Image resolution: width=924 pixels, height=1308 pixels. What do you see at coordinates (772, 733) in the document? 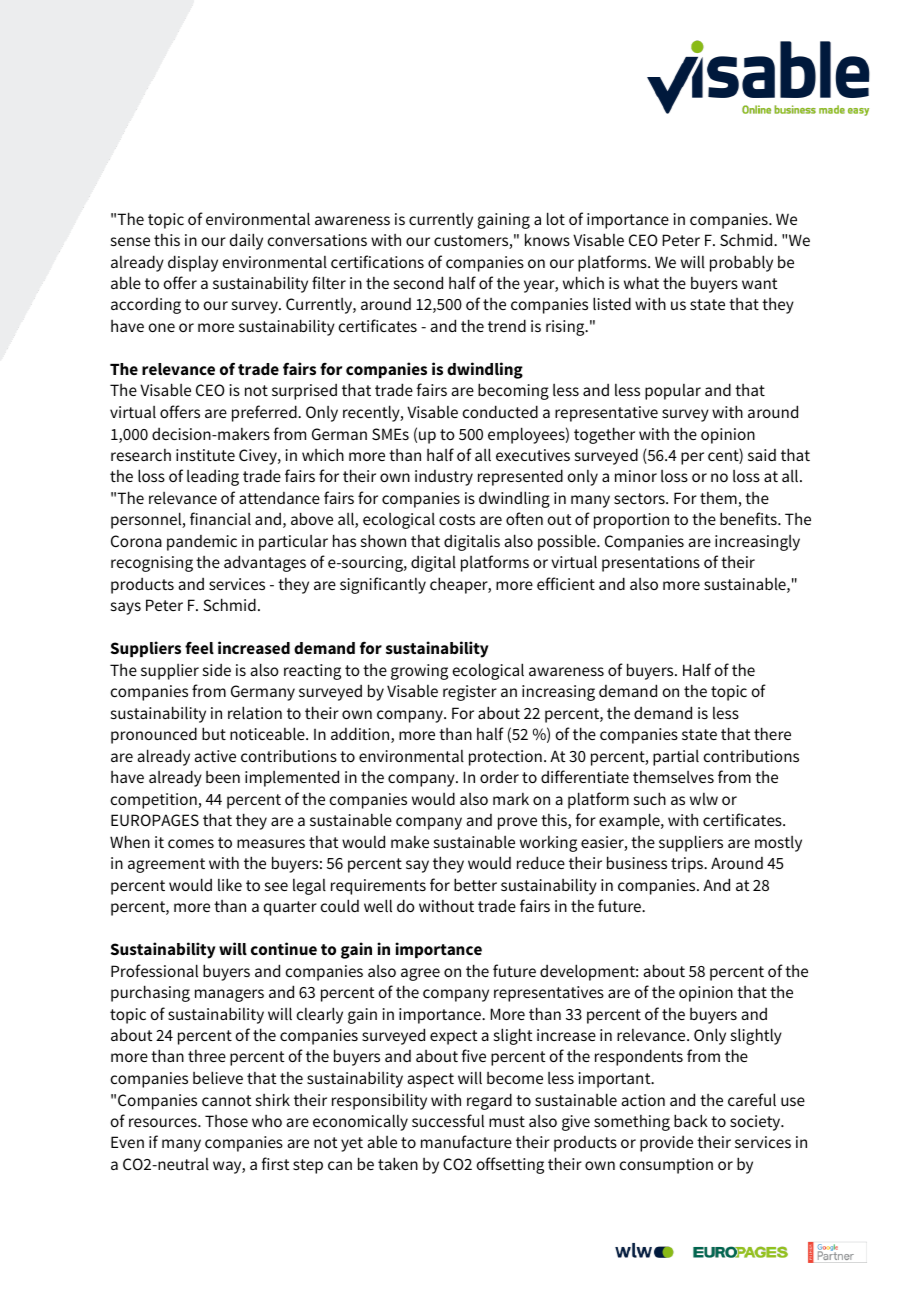
I see `there` at bounding box center [772, 733].
